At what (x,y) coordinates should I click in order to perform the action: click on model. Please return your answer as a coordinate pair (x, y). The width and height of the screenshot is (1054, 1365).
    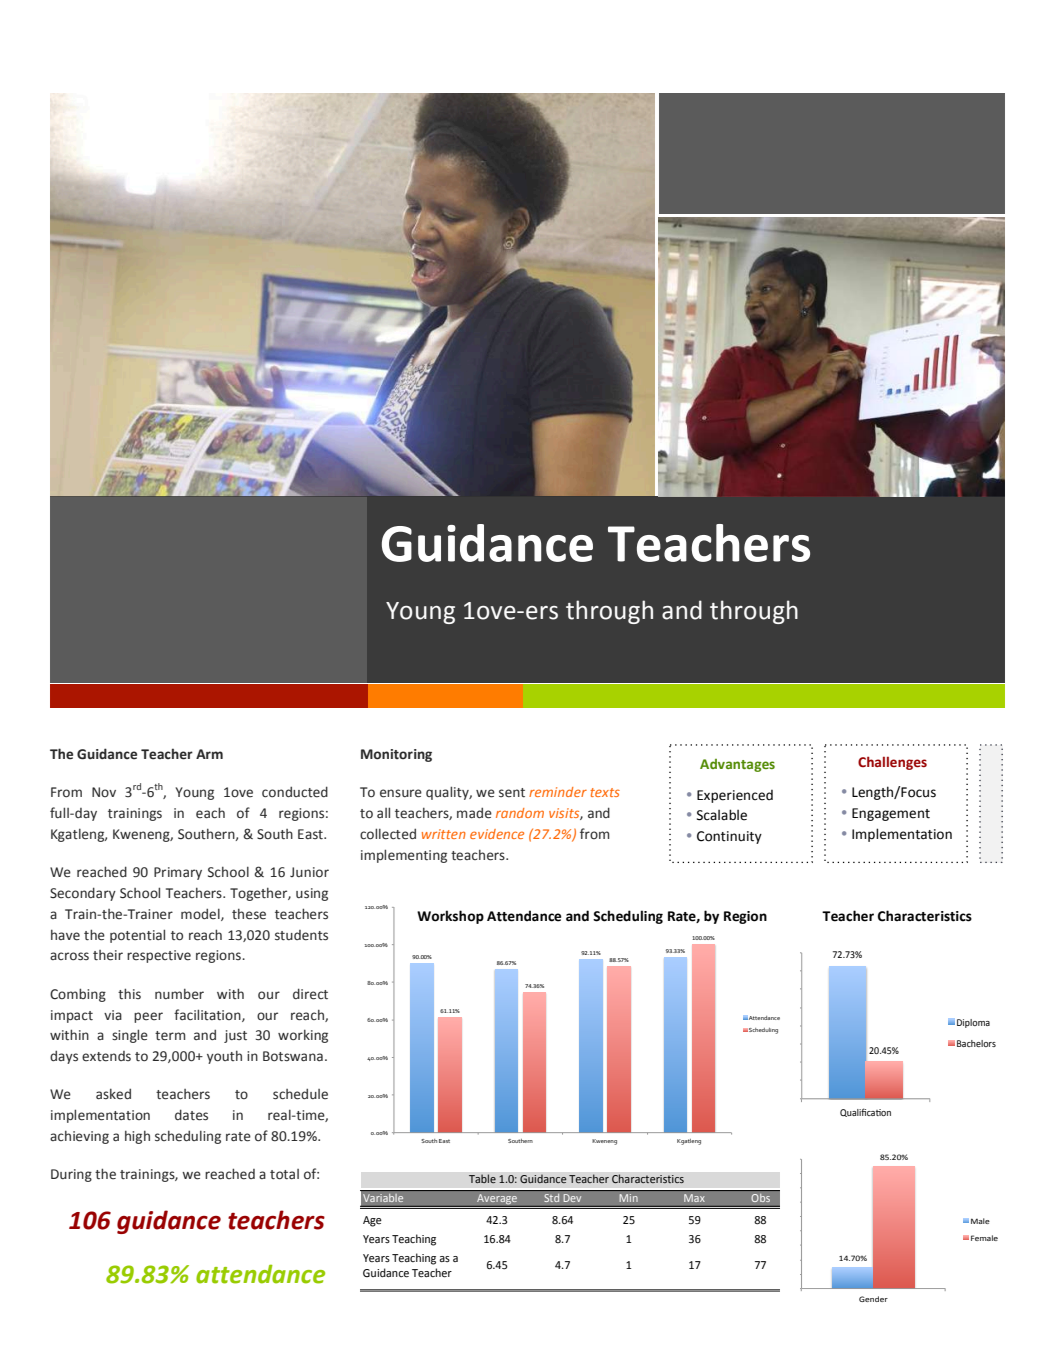
    Looking at the image, I should click on (201, 914).
